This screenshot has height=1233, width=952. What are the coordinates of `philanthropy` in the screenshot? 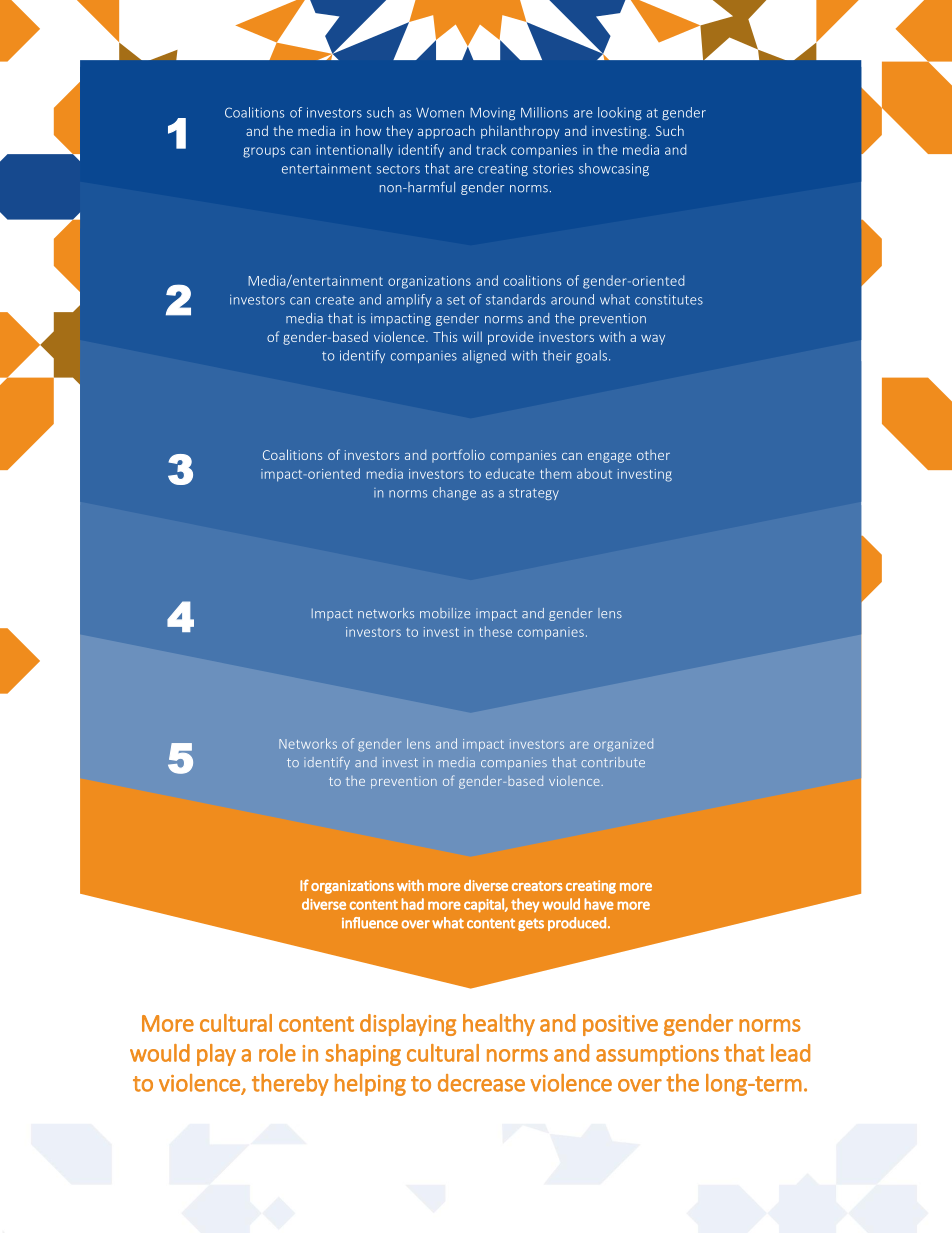 It's located at (520, 132).
